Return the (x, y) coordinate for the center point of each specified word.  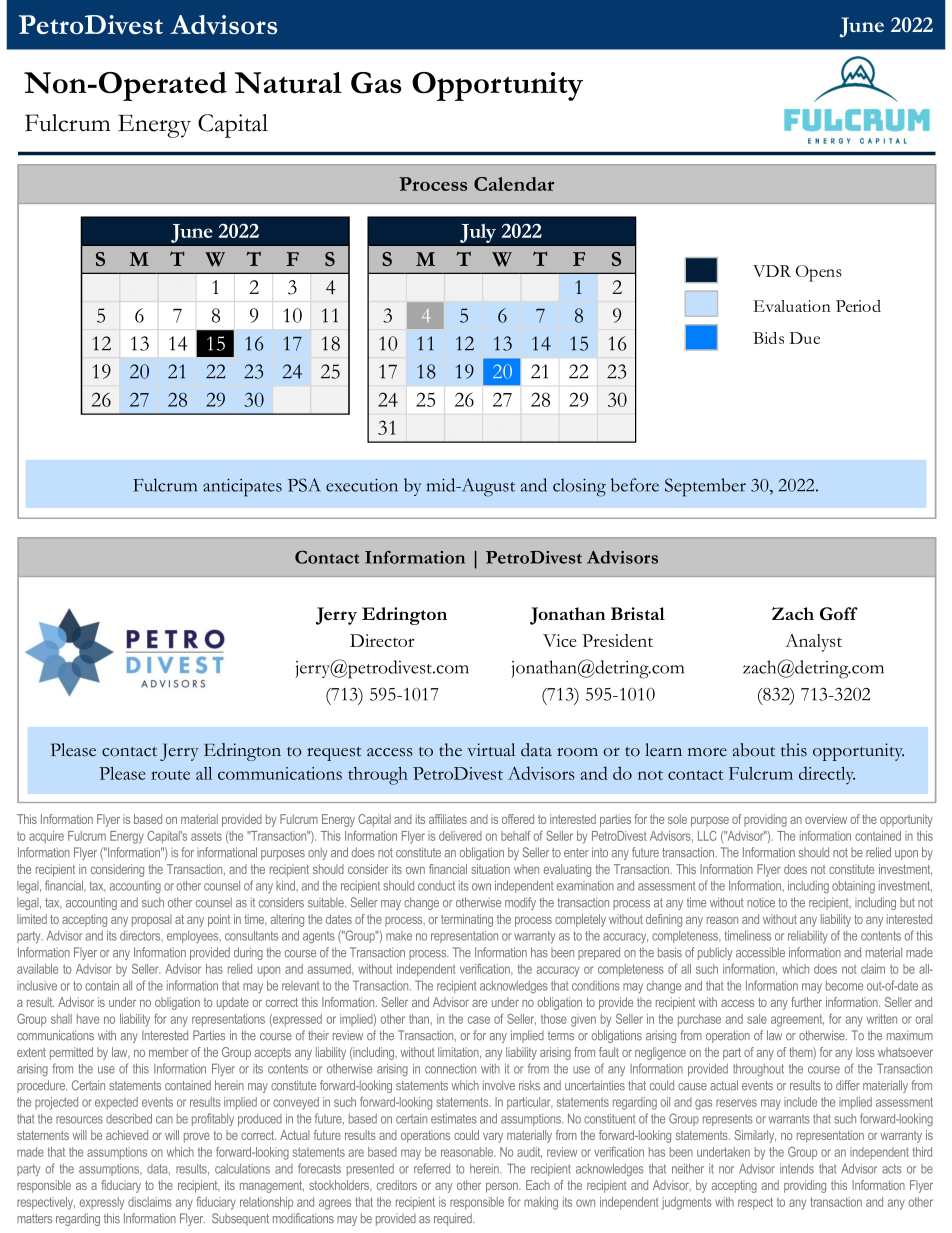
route (170, 775)
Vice (560, 640)
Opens (819, 273)
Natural (288, 83)
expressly (102, 1203)
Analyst (813, 643)
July (478, 233)
